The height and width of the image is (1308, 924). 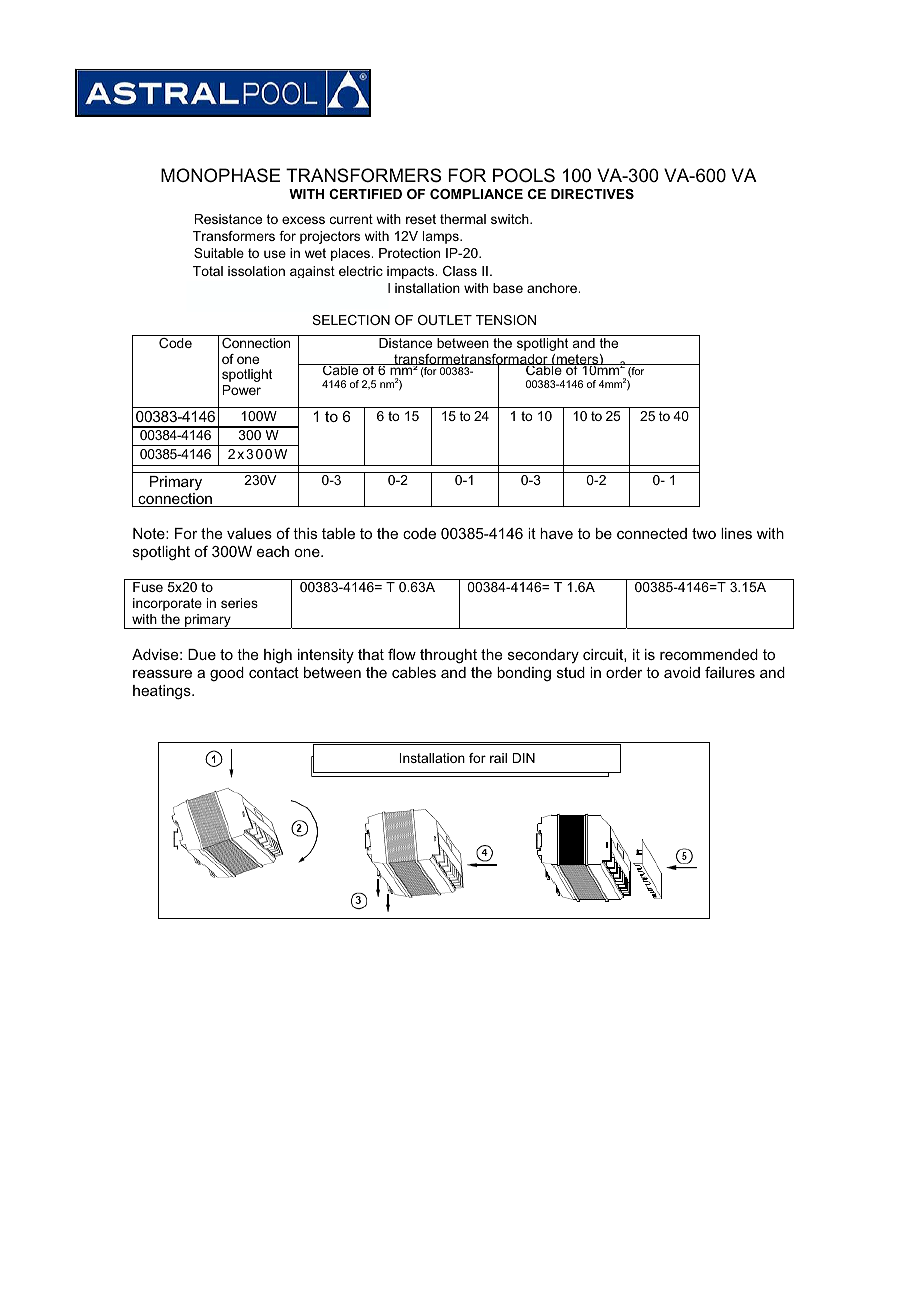 I want to click on TENSION, so click(x=506, y=320).
